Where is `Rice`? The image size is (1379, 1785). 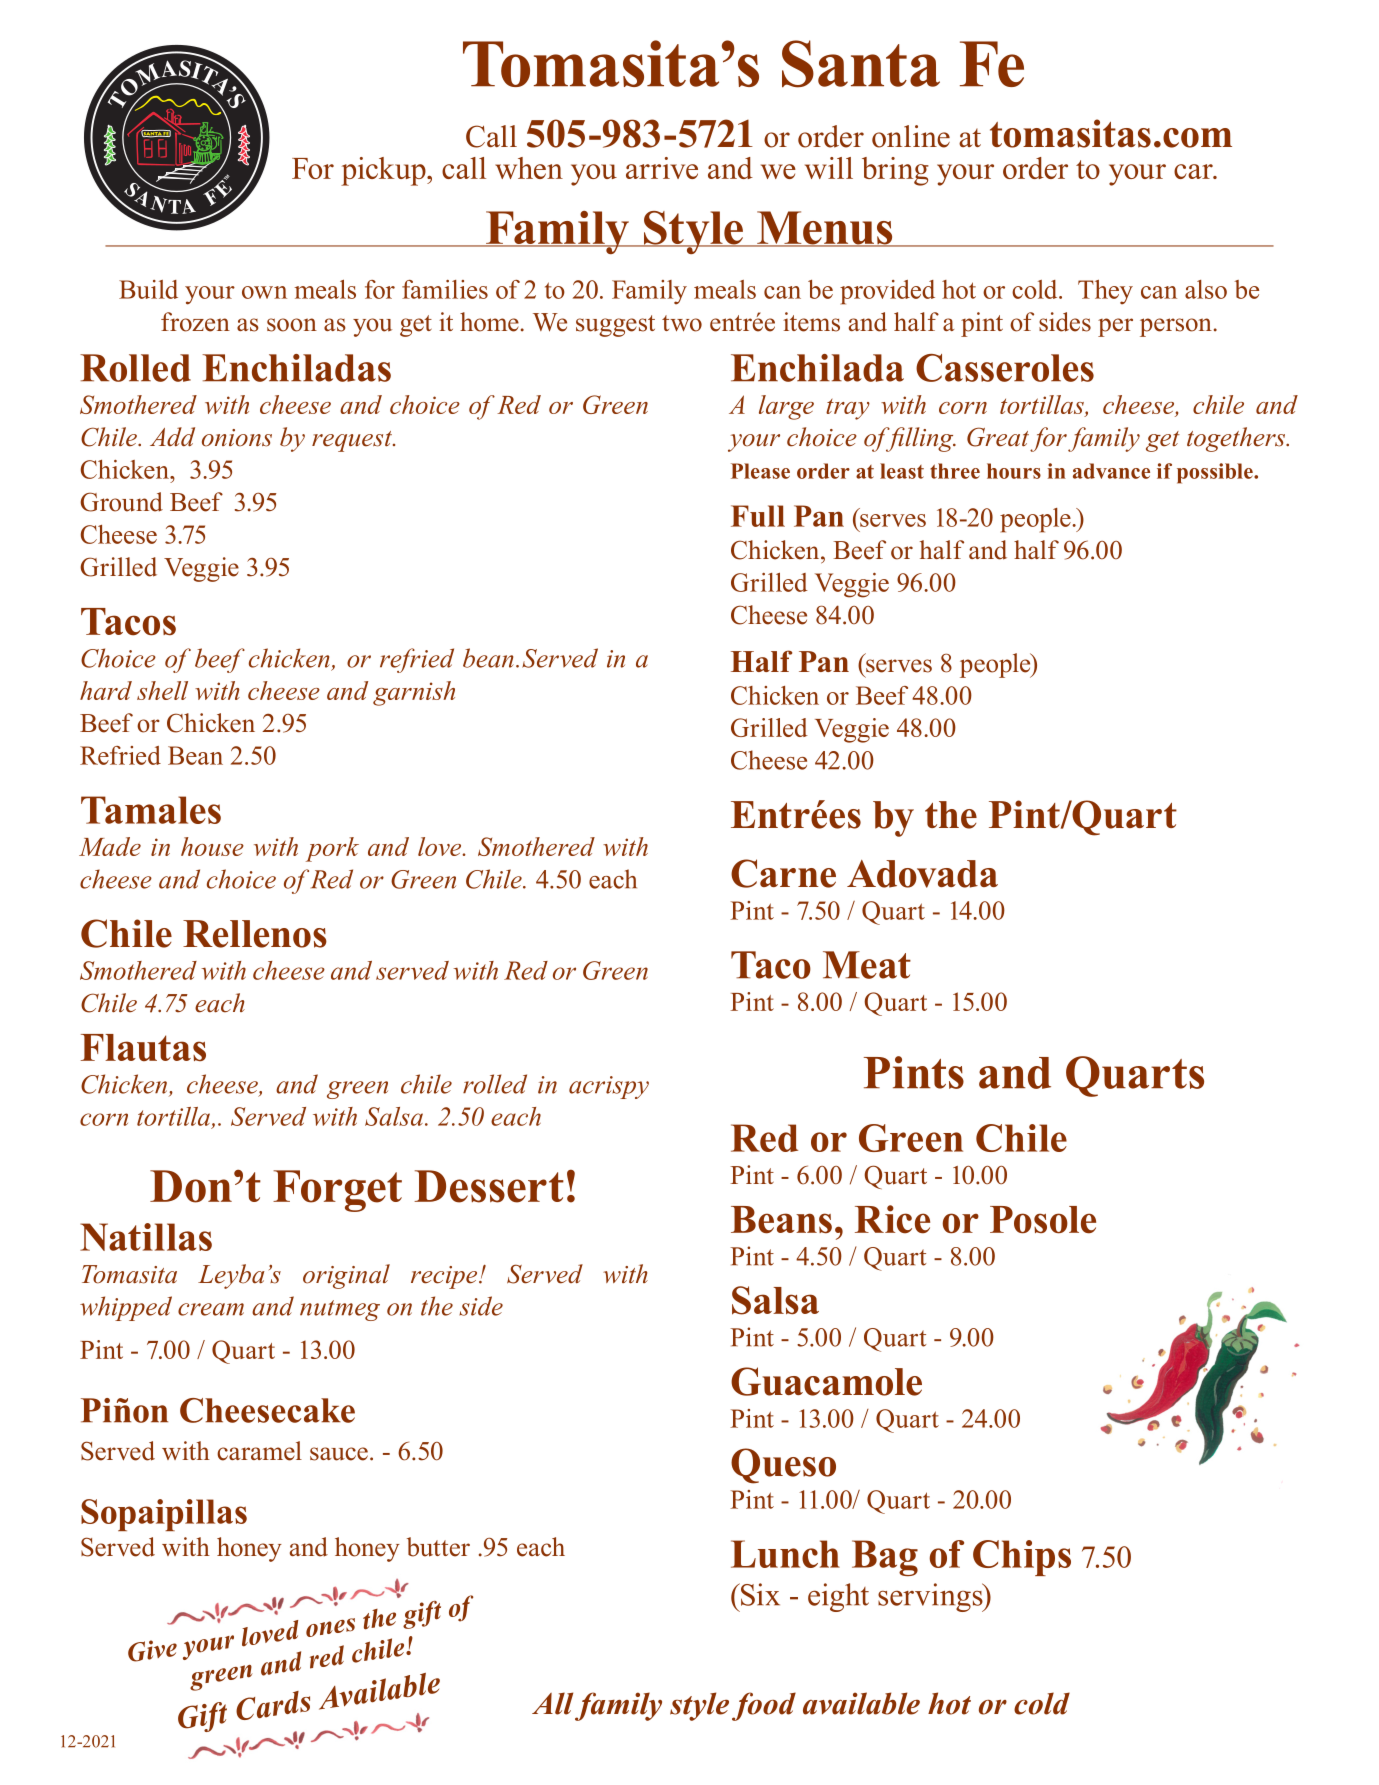
Rice is located at coordinates (892, 1219).
